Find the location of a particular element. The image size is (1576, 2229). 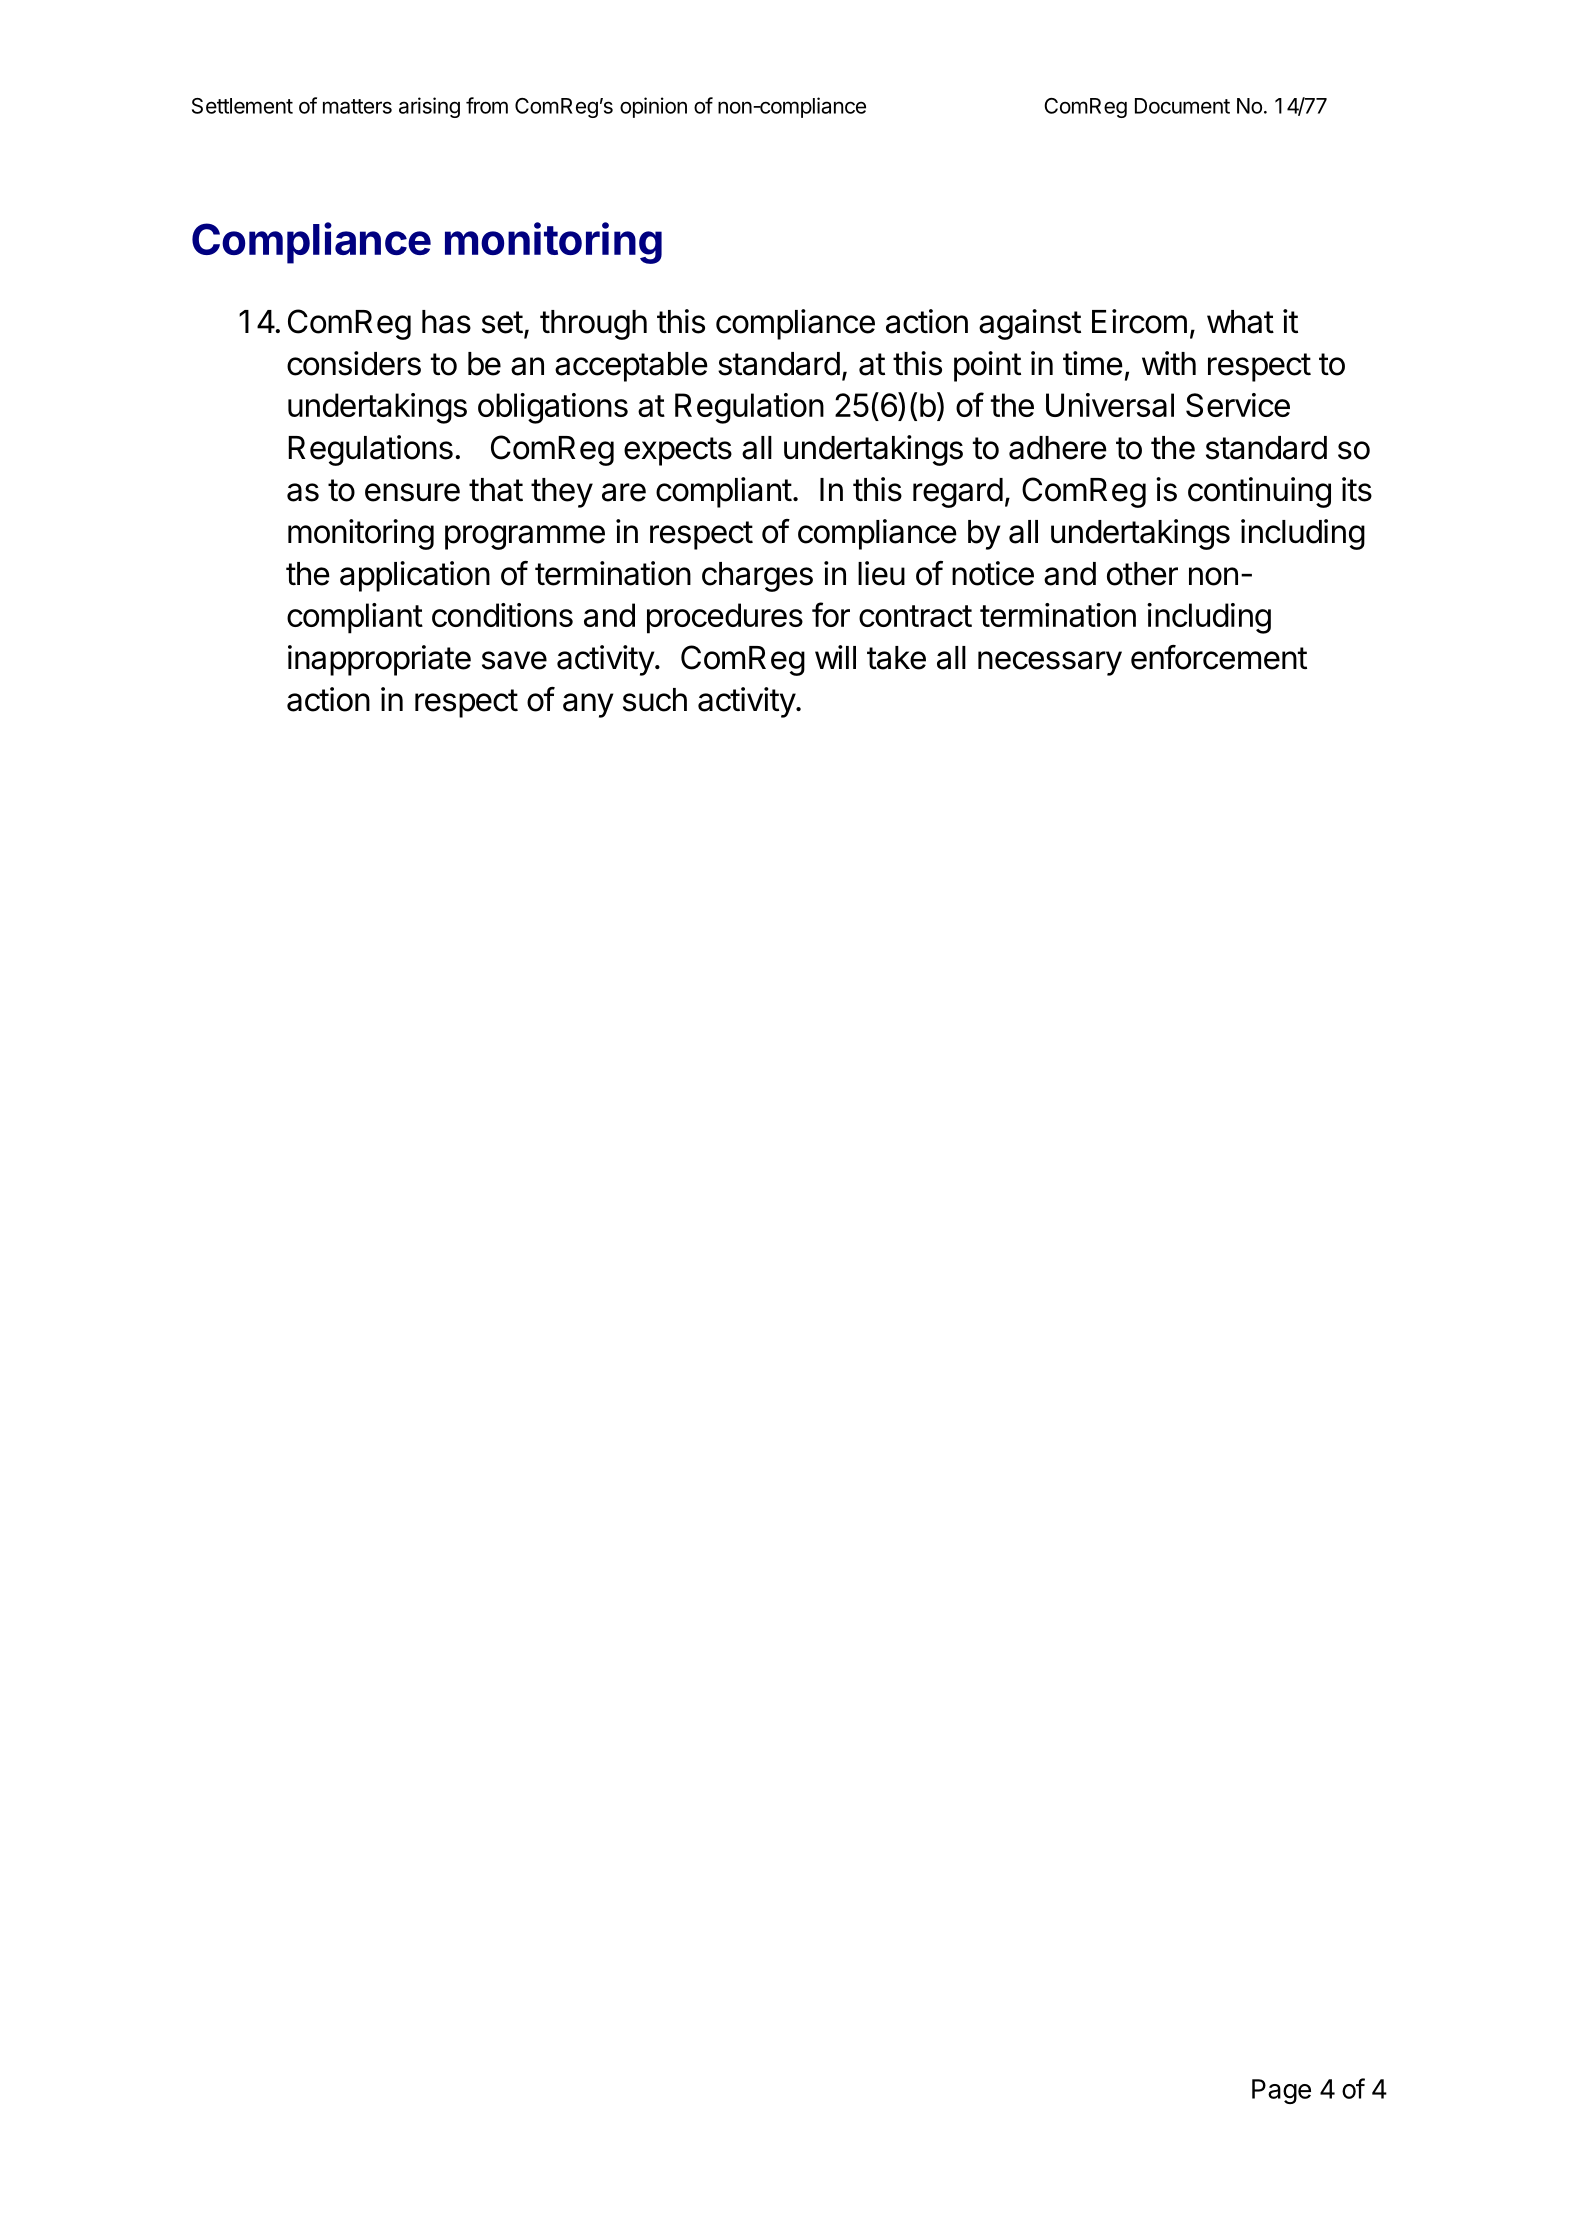

such is located at coordinates (655, 700).
